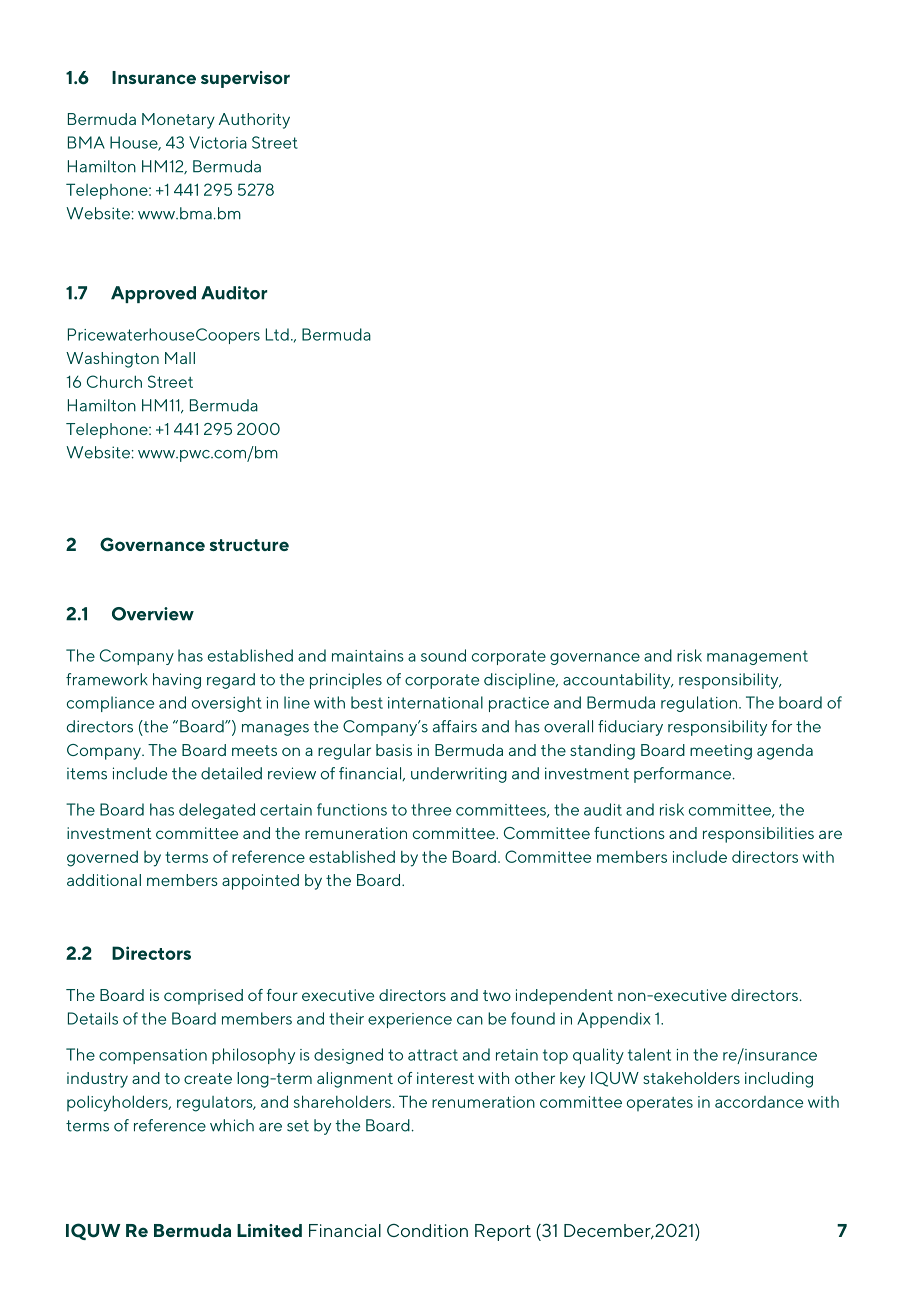 This screenshot has width=924, height=1308. What do you see at coordinates (269, 1230) in the screenshot?
I see `Limited` at bounding box center [269, 1230].
